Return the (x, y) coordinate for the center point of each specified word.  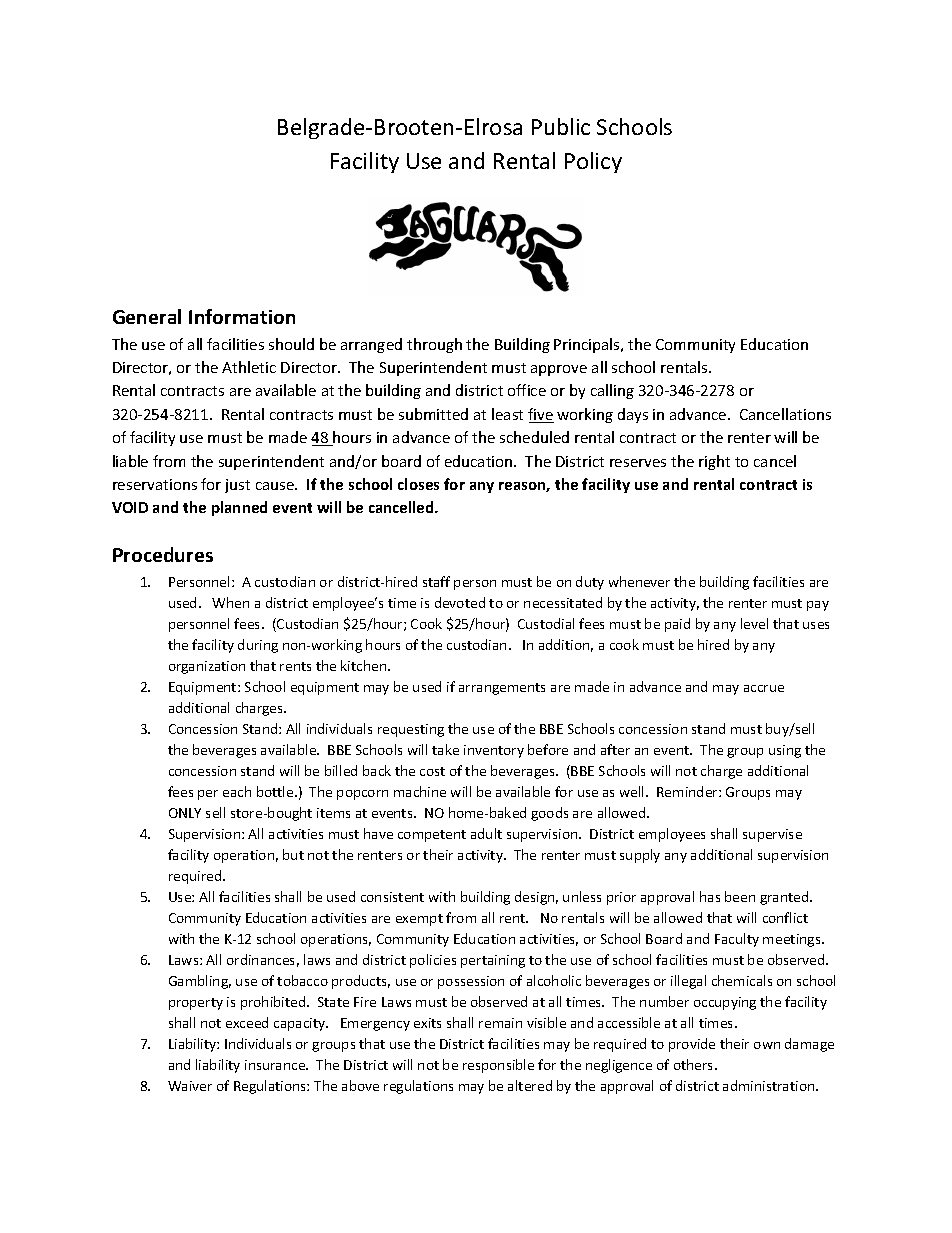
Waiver (190, 1086)
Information (242, 316)
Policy (593, 162)
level (754, 623)
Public (561, 126)
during (258, 646)
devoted (460, 602)
